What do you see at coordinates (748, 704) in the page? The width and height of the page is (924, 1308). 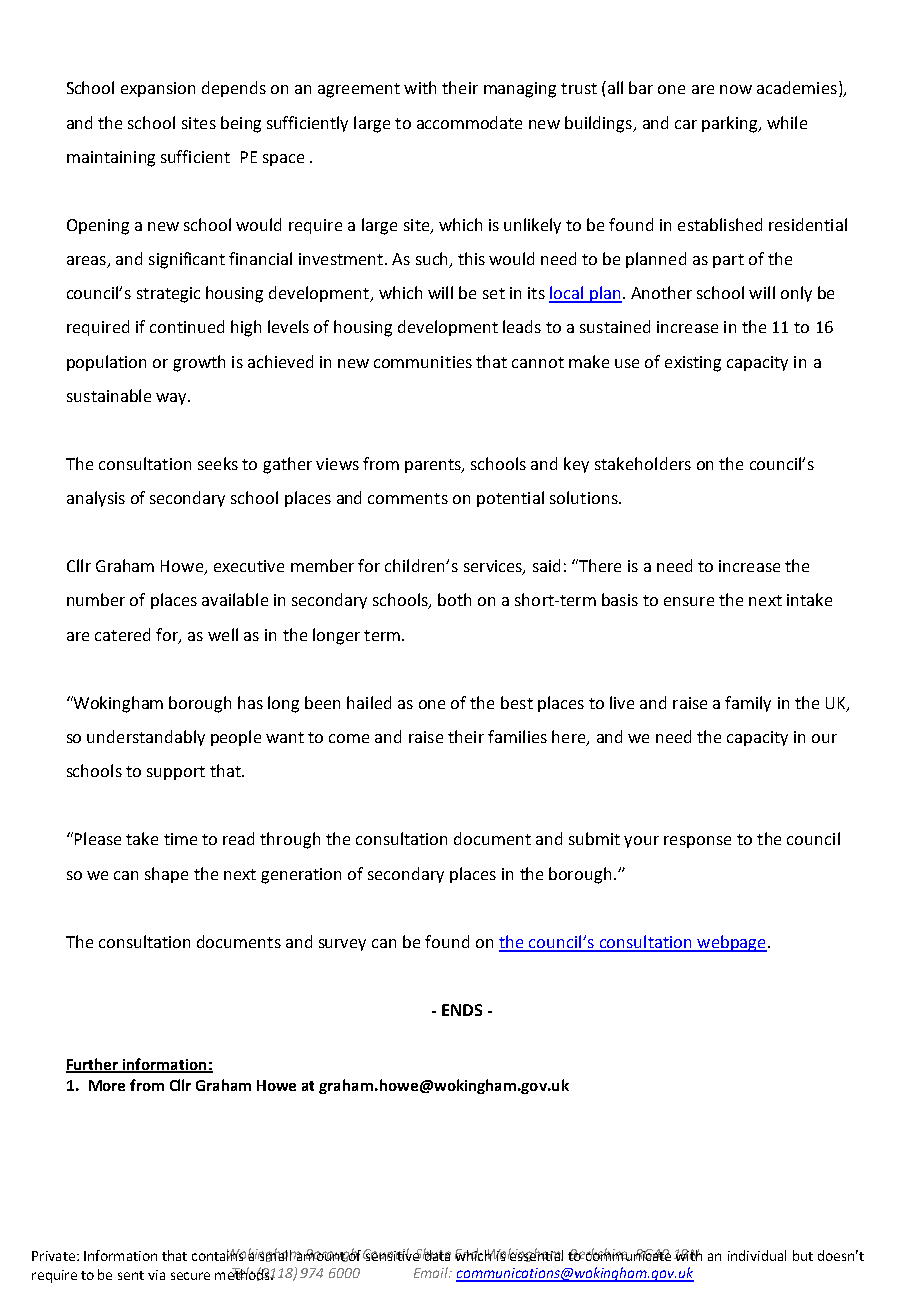 I see `family` at bounding box center [748, 704].
